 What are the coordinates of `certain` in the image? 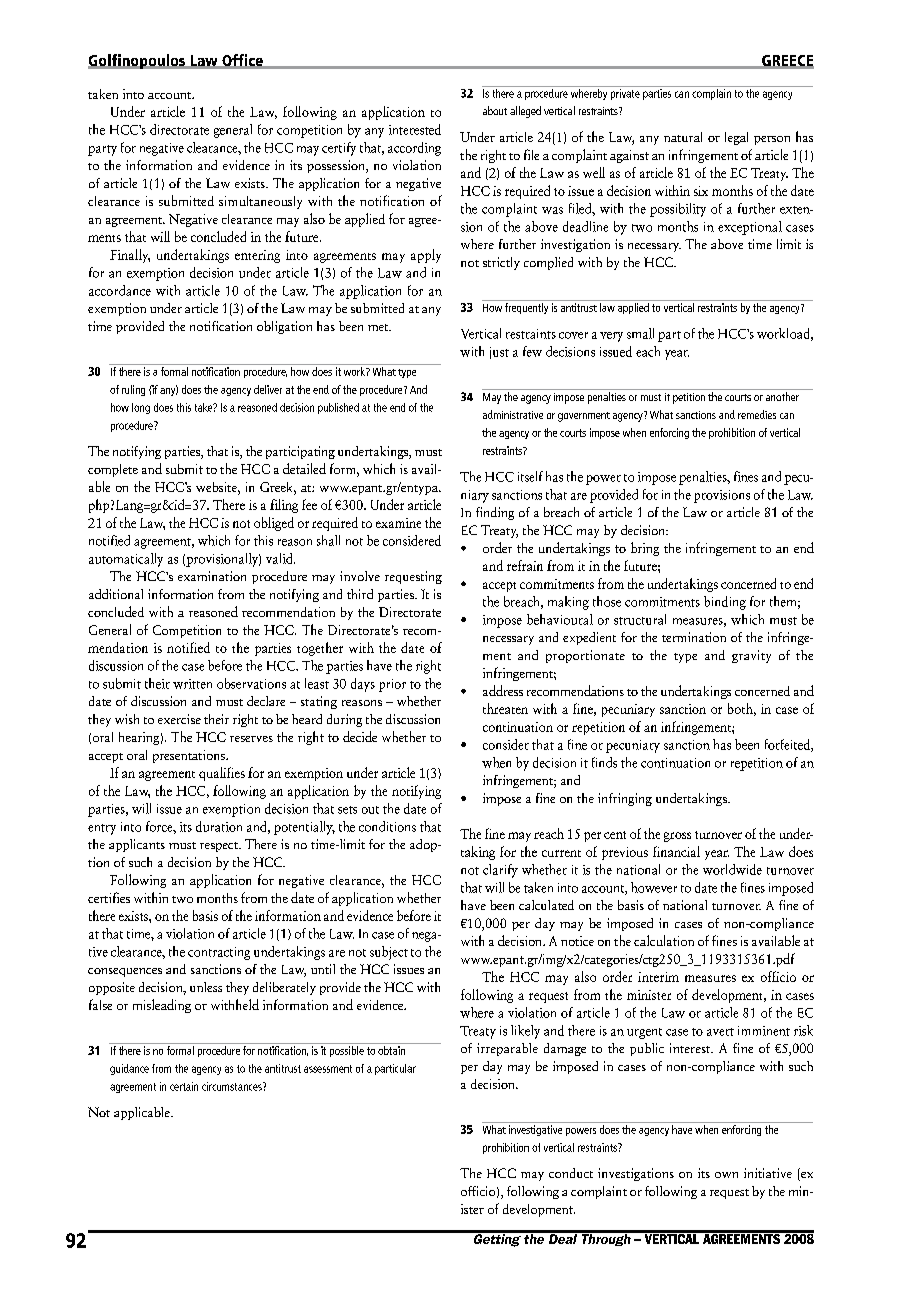 It's located at (184, 1086).
